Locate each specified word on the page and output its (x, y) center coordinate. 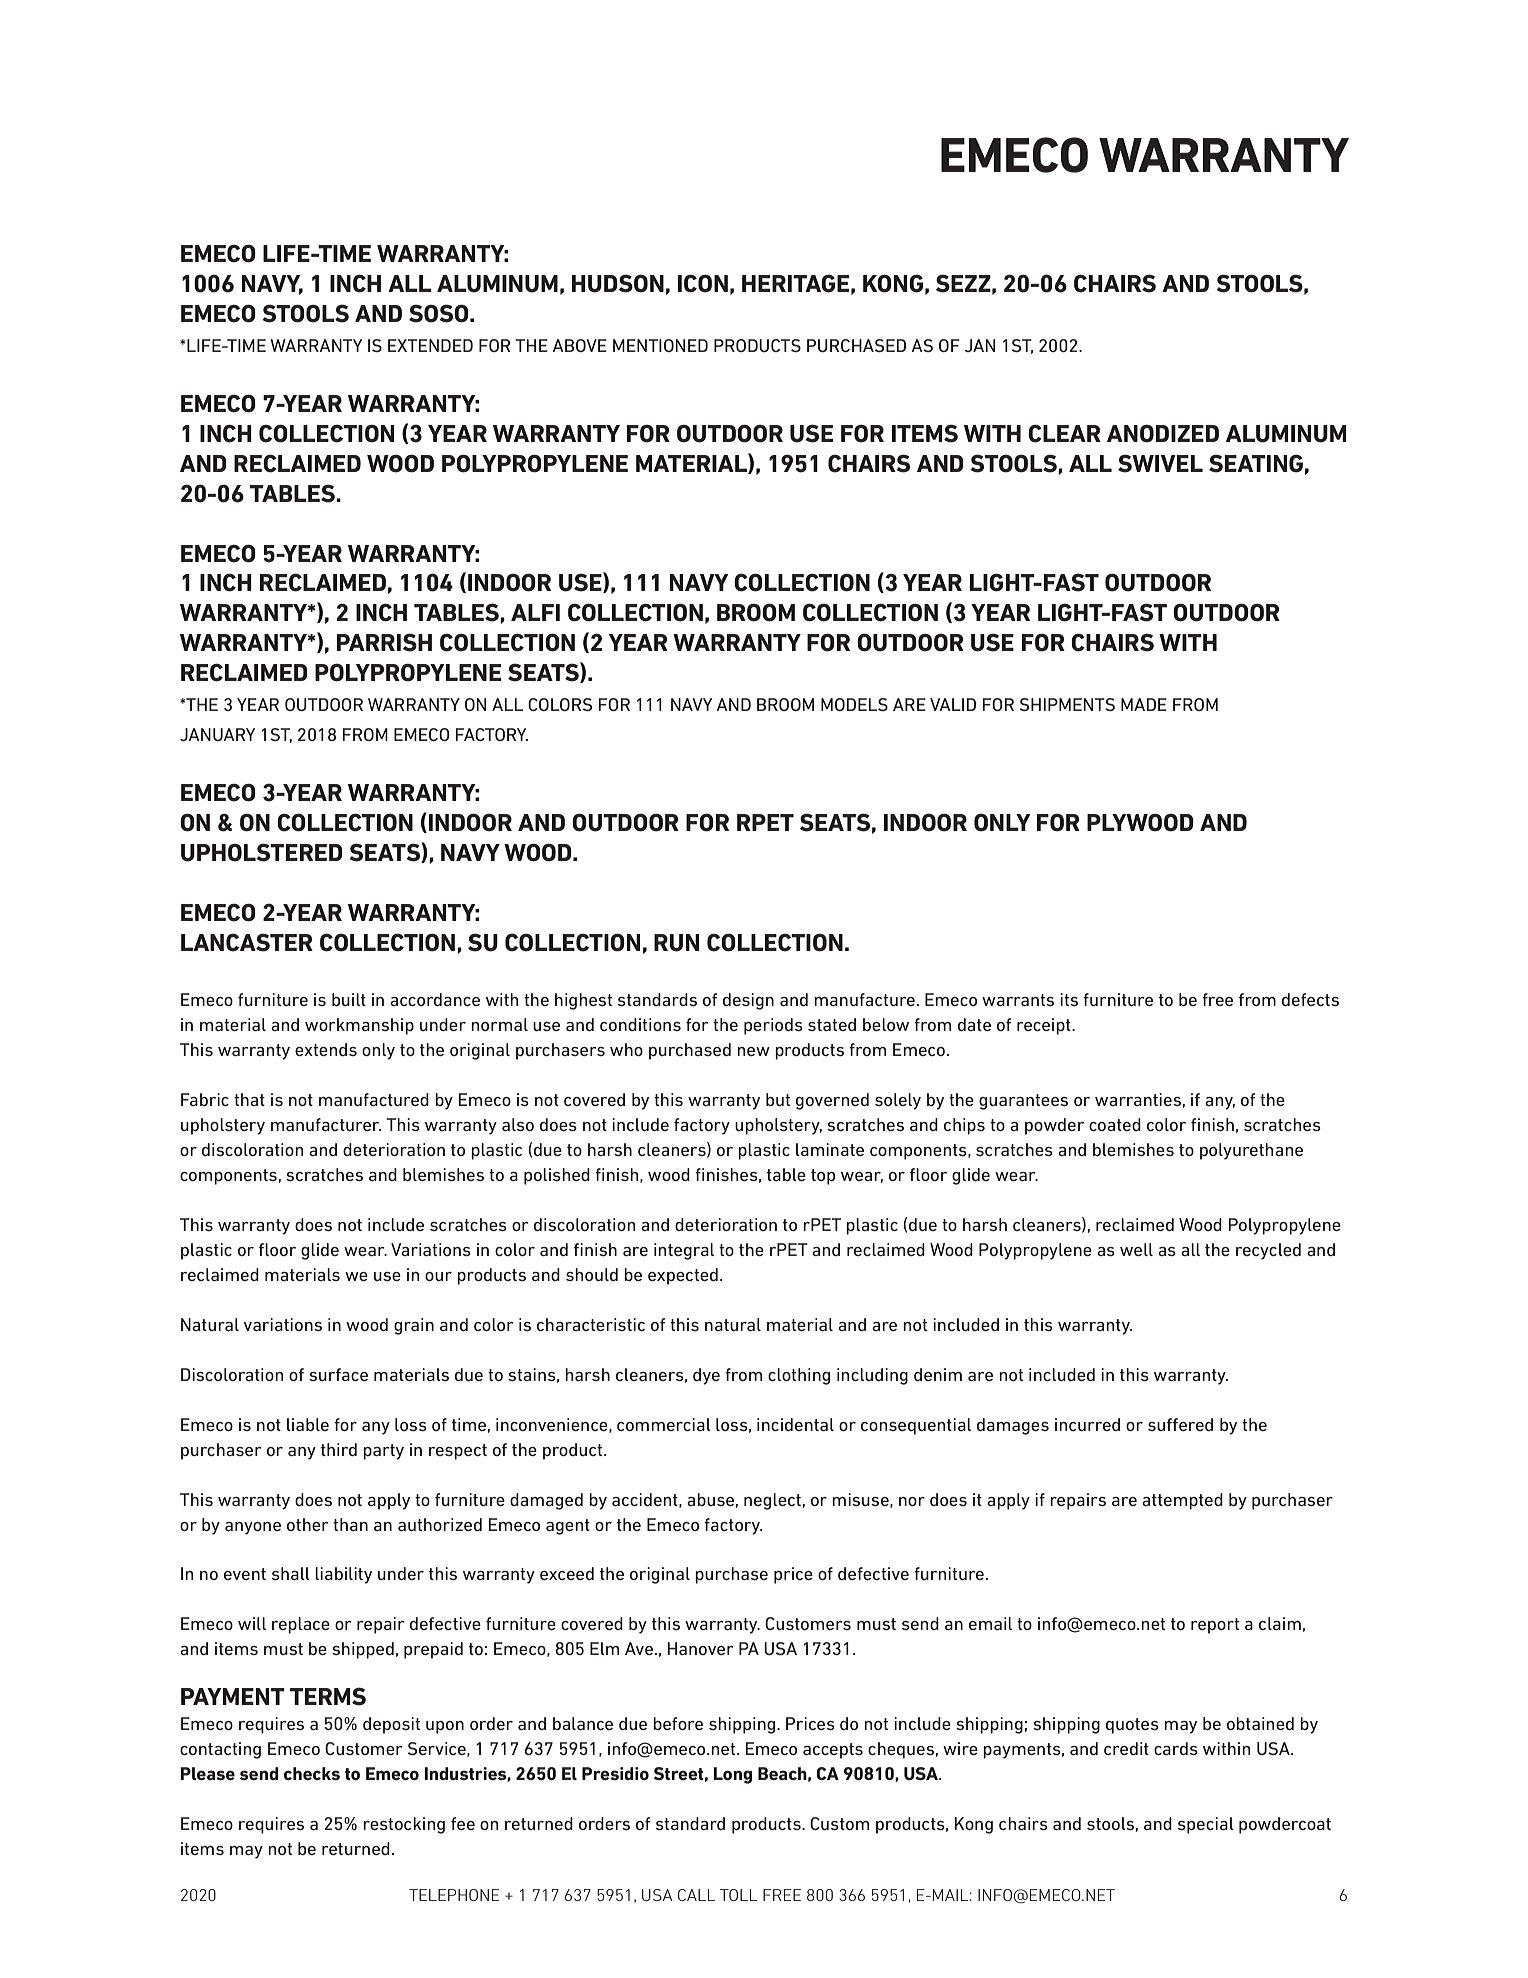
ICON (703, 283)
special (1206, 1825)
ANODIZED (1163, 433)
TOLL (738, 1895)
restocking (404, 1825)
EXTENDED (430, 345)
